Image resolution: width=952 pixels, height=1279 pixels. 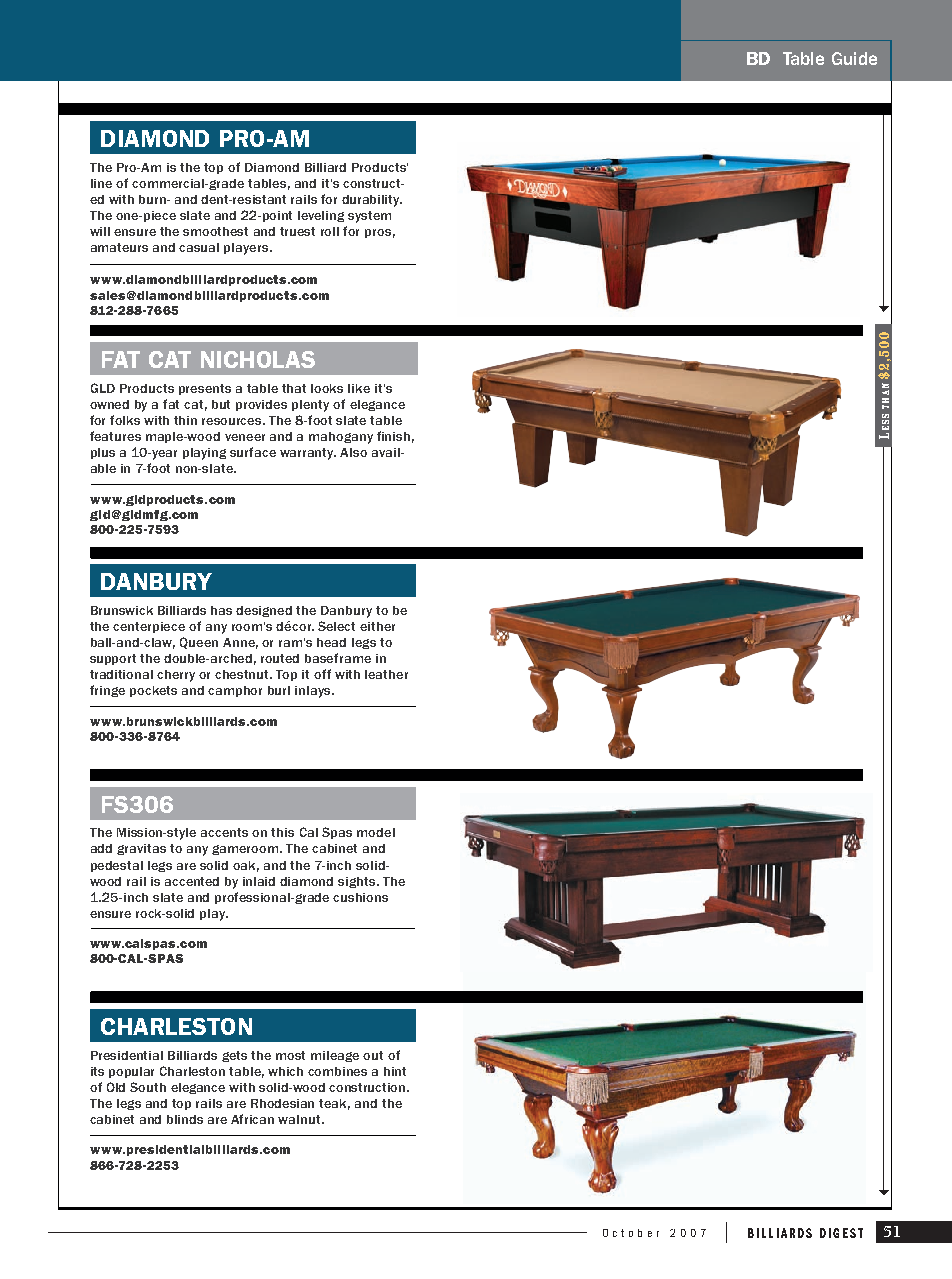 What do you see at coordinates (185, 1119) in the screenshot?
I see `blinds` at bounding box center [185, 1119].
